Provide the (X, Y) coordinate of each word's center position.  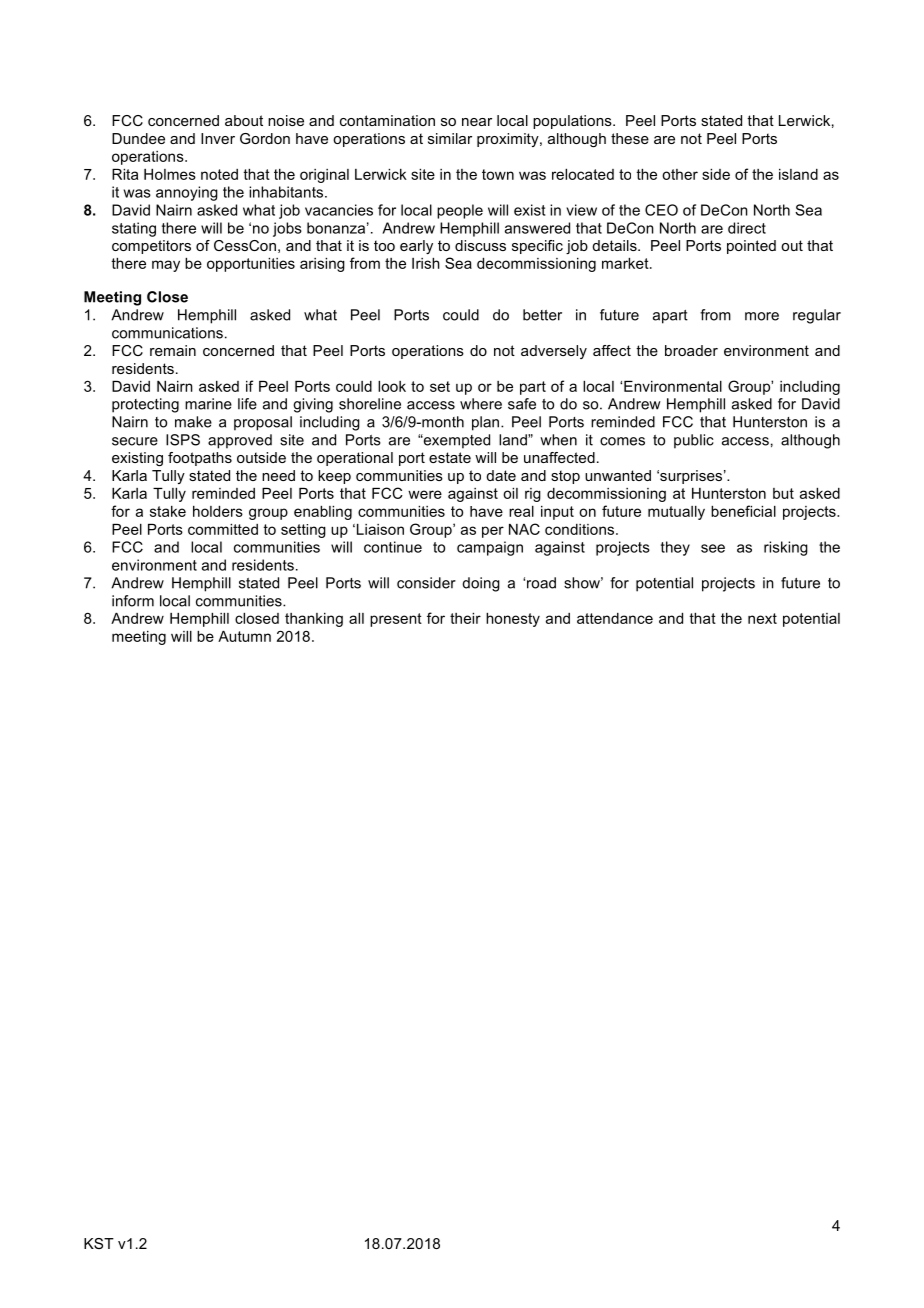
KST (99, 1243)
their (465, 618)
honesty (513, 620)
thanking (314, 620)
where (481, 404)
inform (133, 601)
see (713, 548)
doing (481, 584)
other (680, 174)
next (762, 618)
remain (173, 350)
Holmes (170, 174)
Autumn (244, 636)
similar (450, 138)
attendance (615, 618)
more (762, 316)
